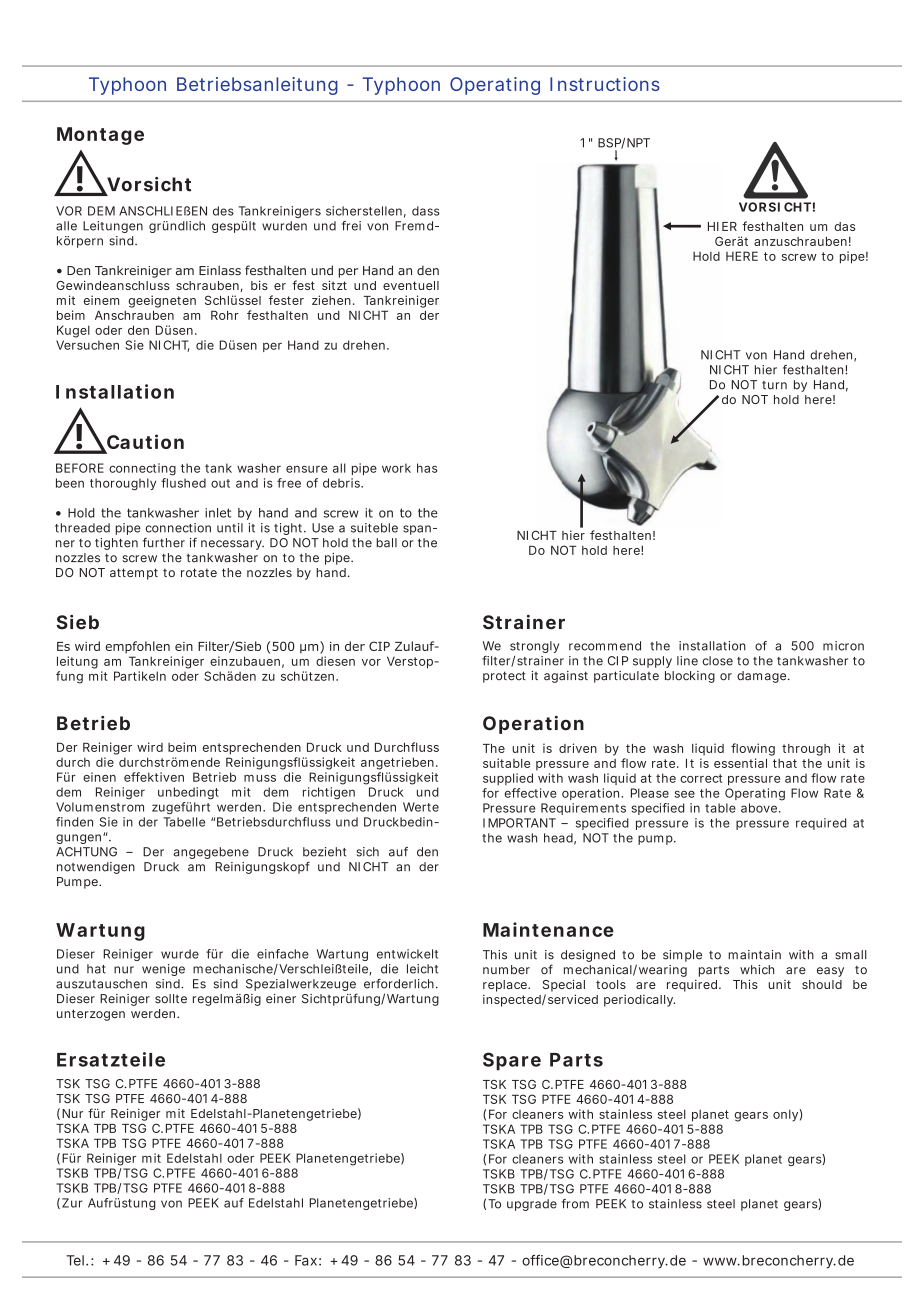 This screenshot has width=924, height=1308. What do you see at coordinates (426, 211) in the screenshot?
I see `dass` at bounding box center [426, 211].
